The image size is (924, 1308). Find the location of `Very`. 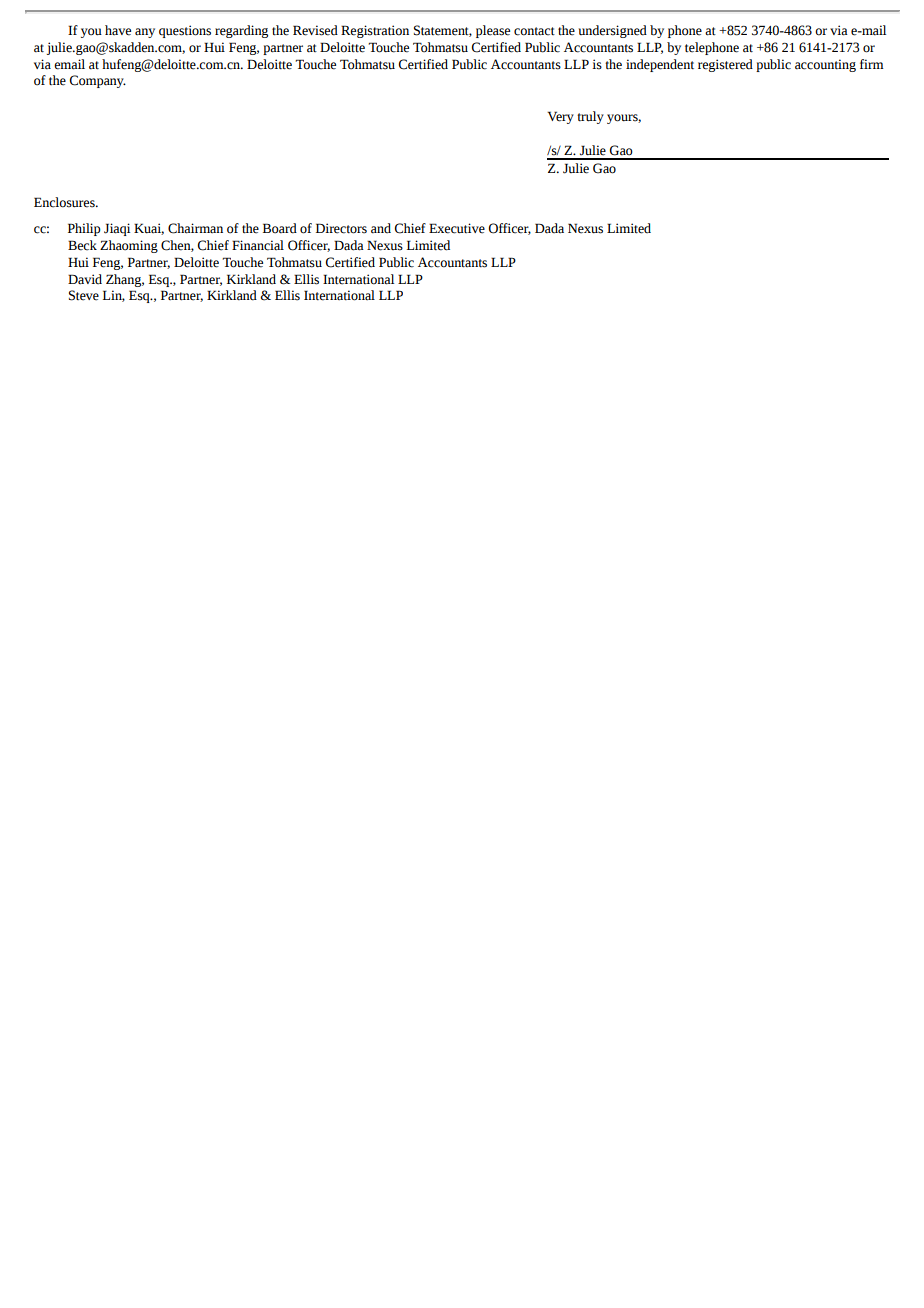

Very is located at coordinates (560, 117).
